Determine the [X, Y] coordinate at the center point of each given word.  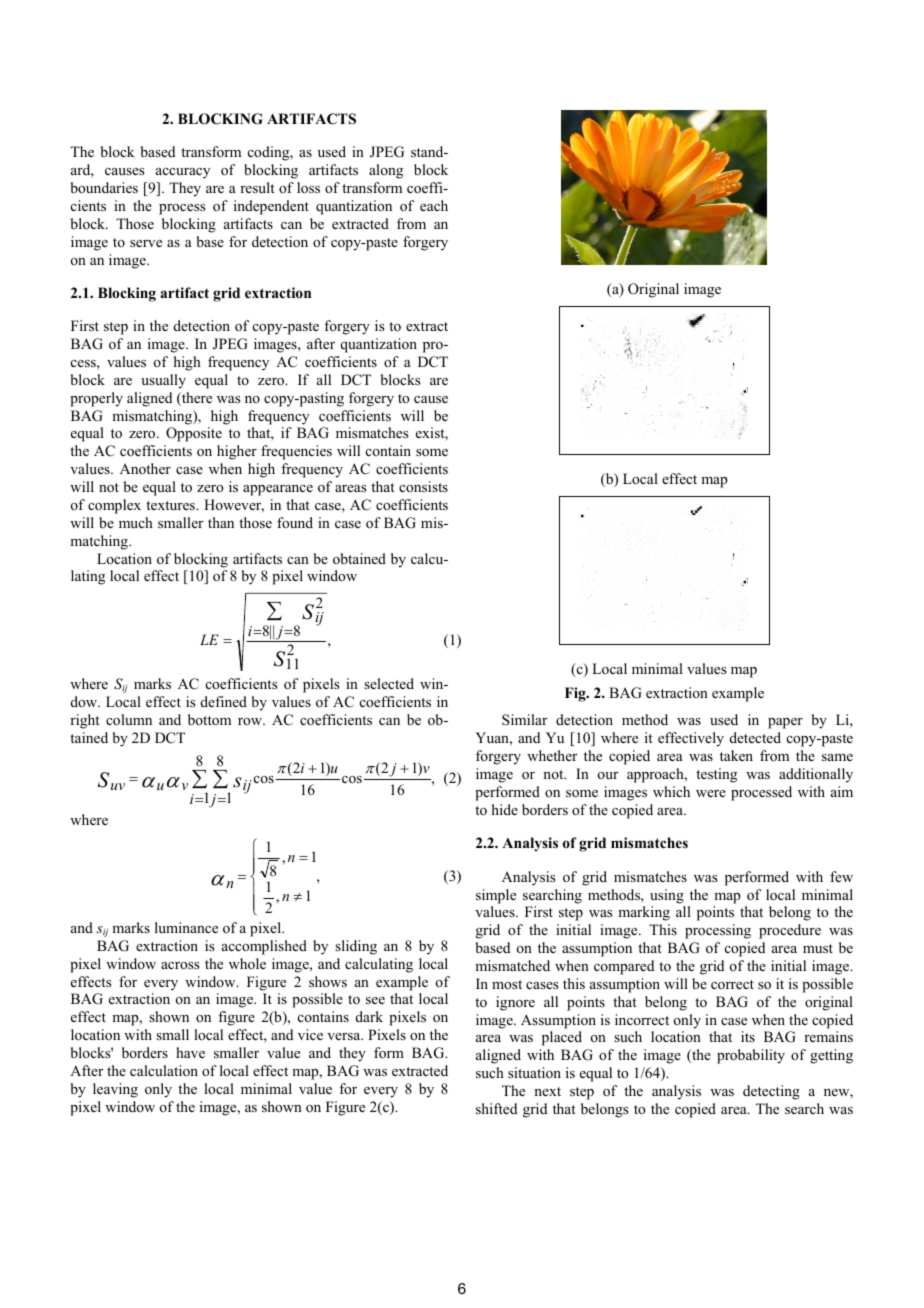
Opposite [194, 434]
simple [496, 896]
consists [423, 486]
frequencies [296, 452]
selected [389, 683]
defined [224, 701]
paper [785, 723]
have [190, 1052]
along [386, 171]
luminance [186, 927]
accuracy [183, 173]
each [434, 205]
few [841, 876]
